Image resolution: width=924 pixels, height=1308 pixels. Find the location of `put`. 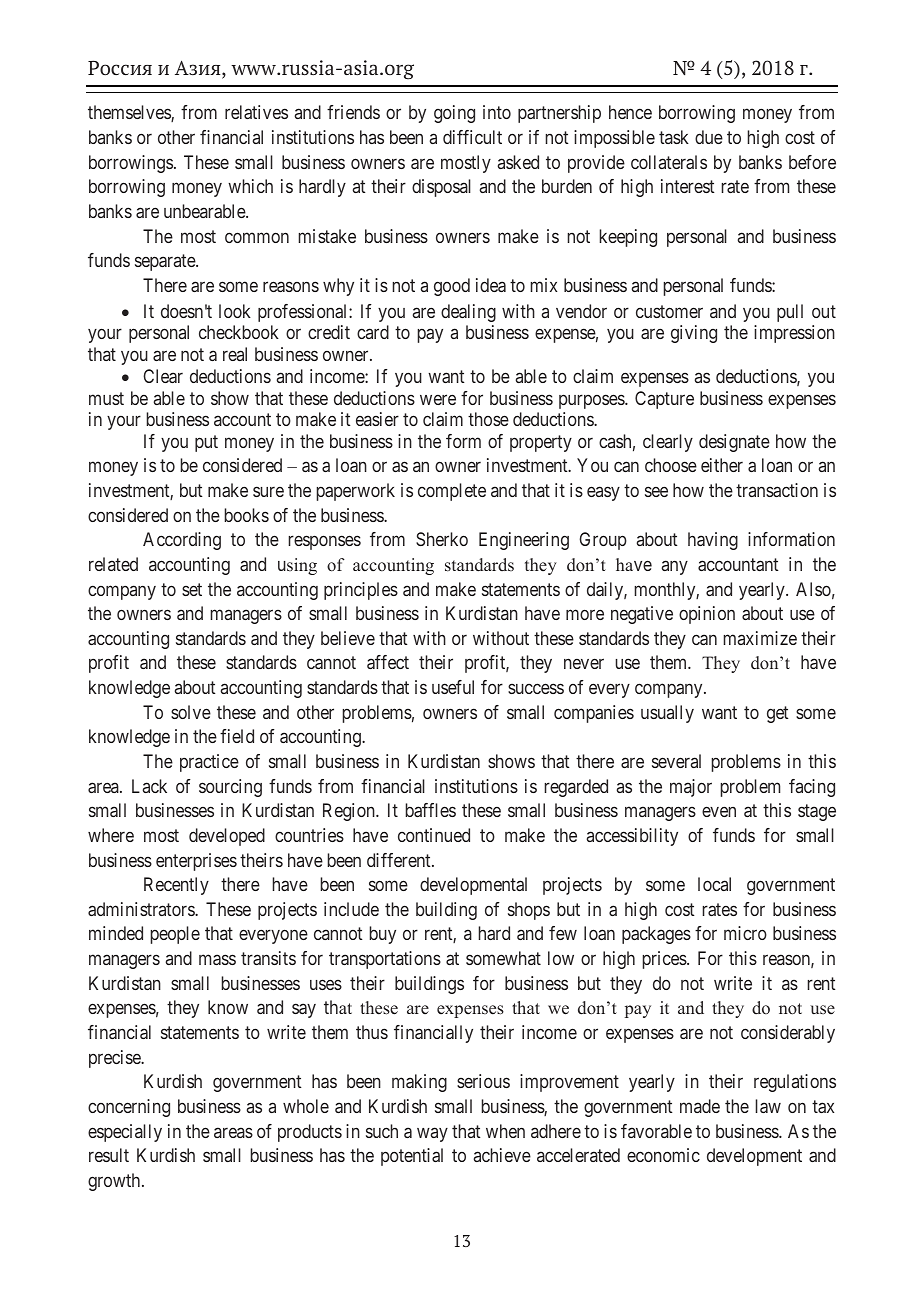

put is located at coordinates (206, 443).
